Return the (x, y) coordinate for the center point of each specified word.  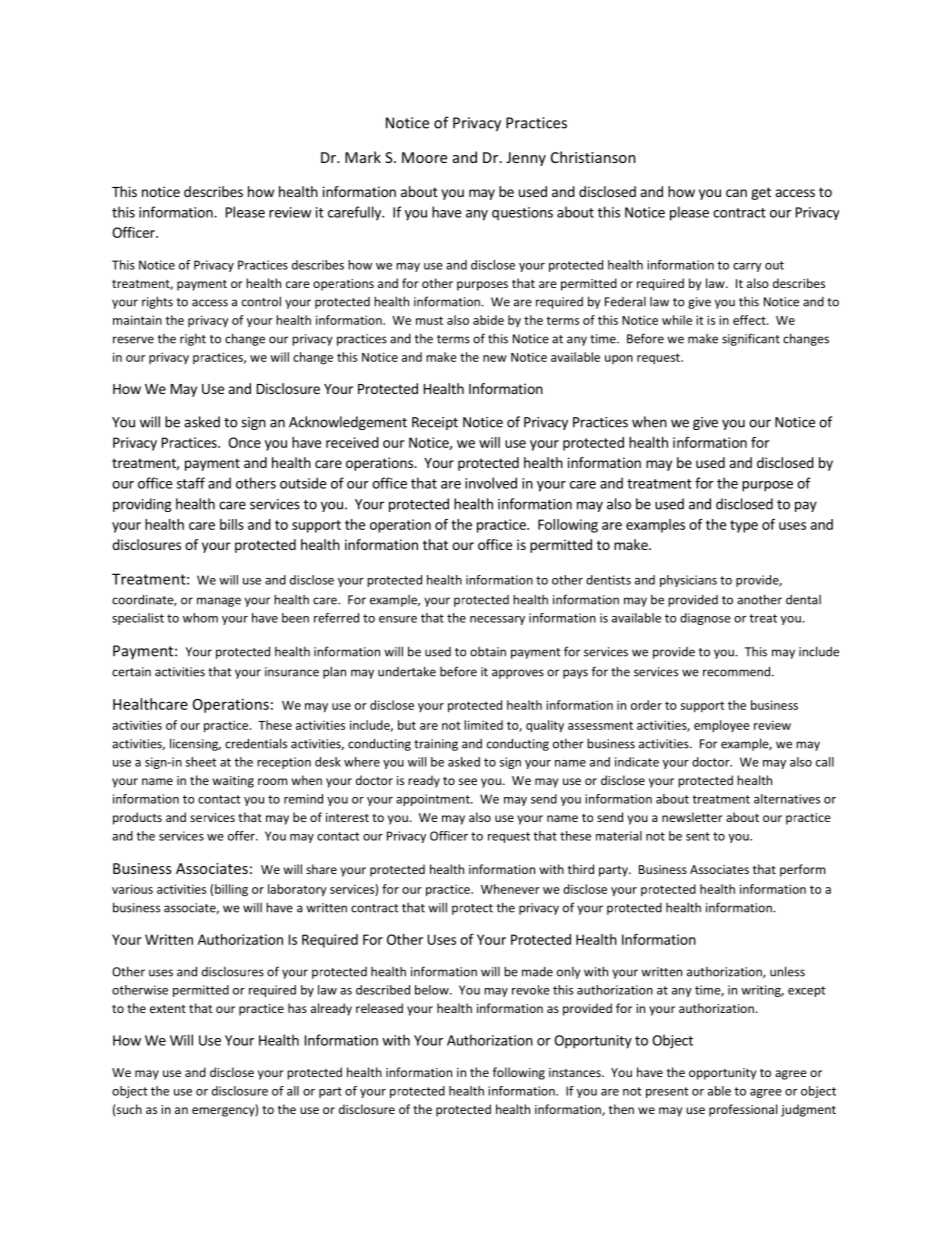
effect (750, 320)
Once (244, 442)
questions (522, 214)
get (761, 193)
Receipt (435, 423)
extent (168, 1009)
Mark (363, 157)
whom (200, 618)
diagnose (705, 619)
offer (242, 836)
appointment (434, 800)
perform (802, 870)
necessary (497, 620)
